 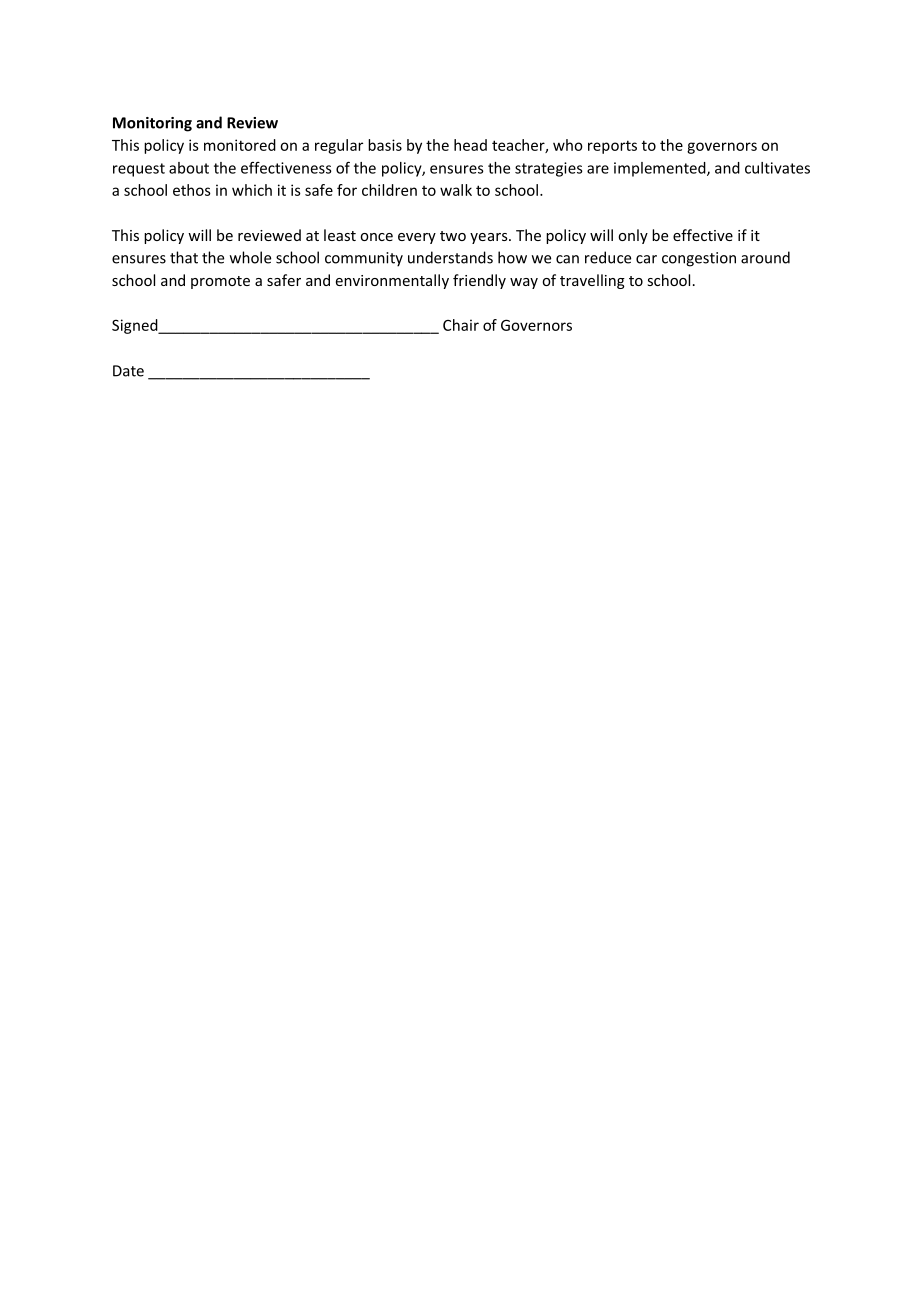 What do you see at coordinates (192, 190) in the document?
I see `ethos` at bounding box center [192, 190].
